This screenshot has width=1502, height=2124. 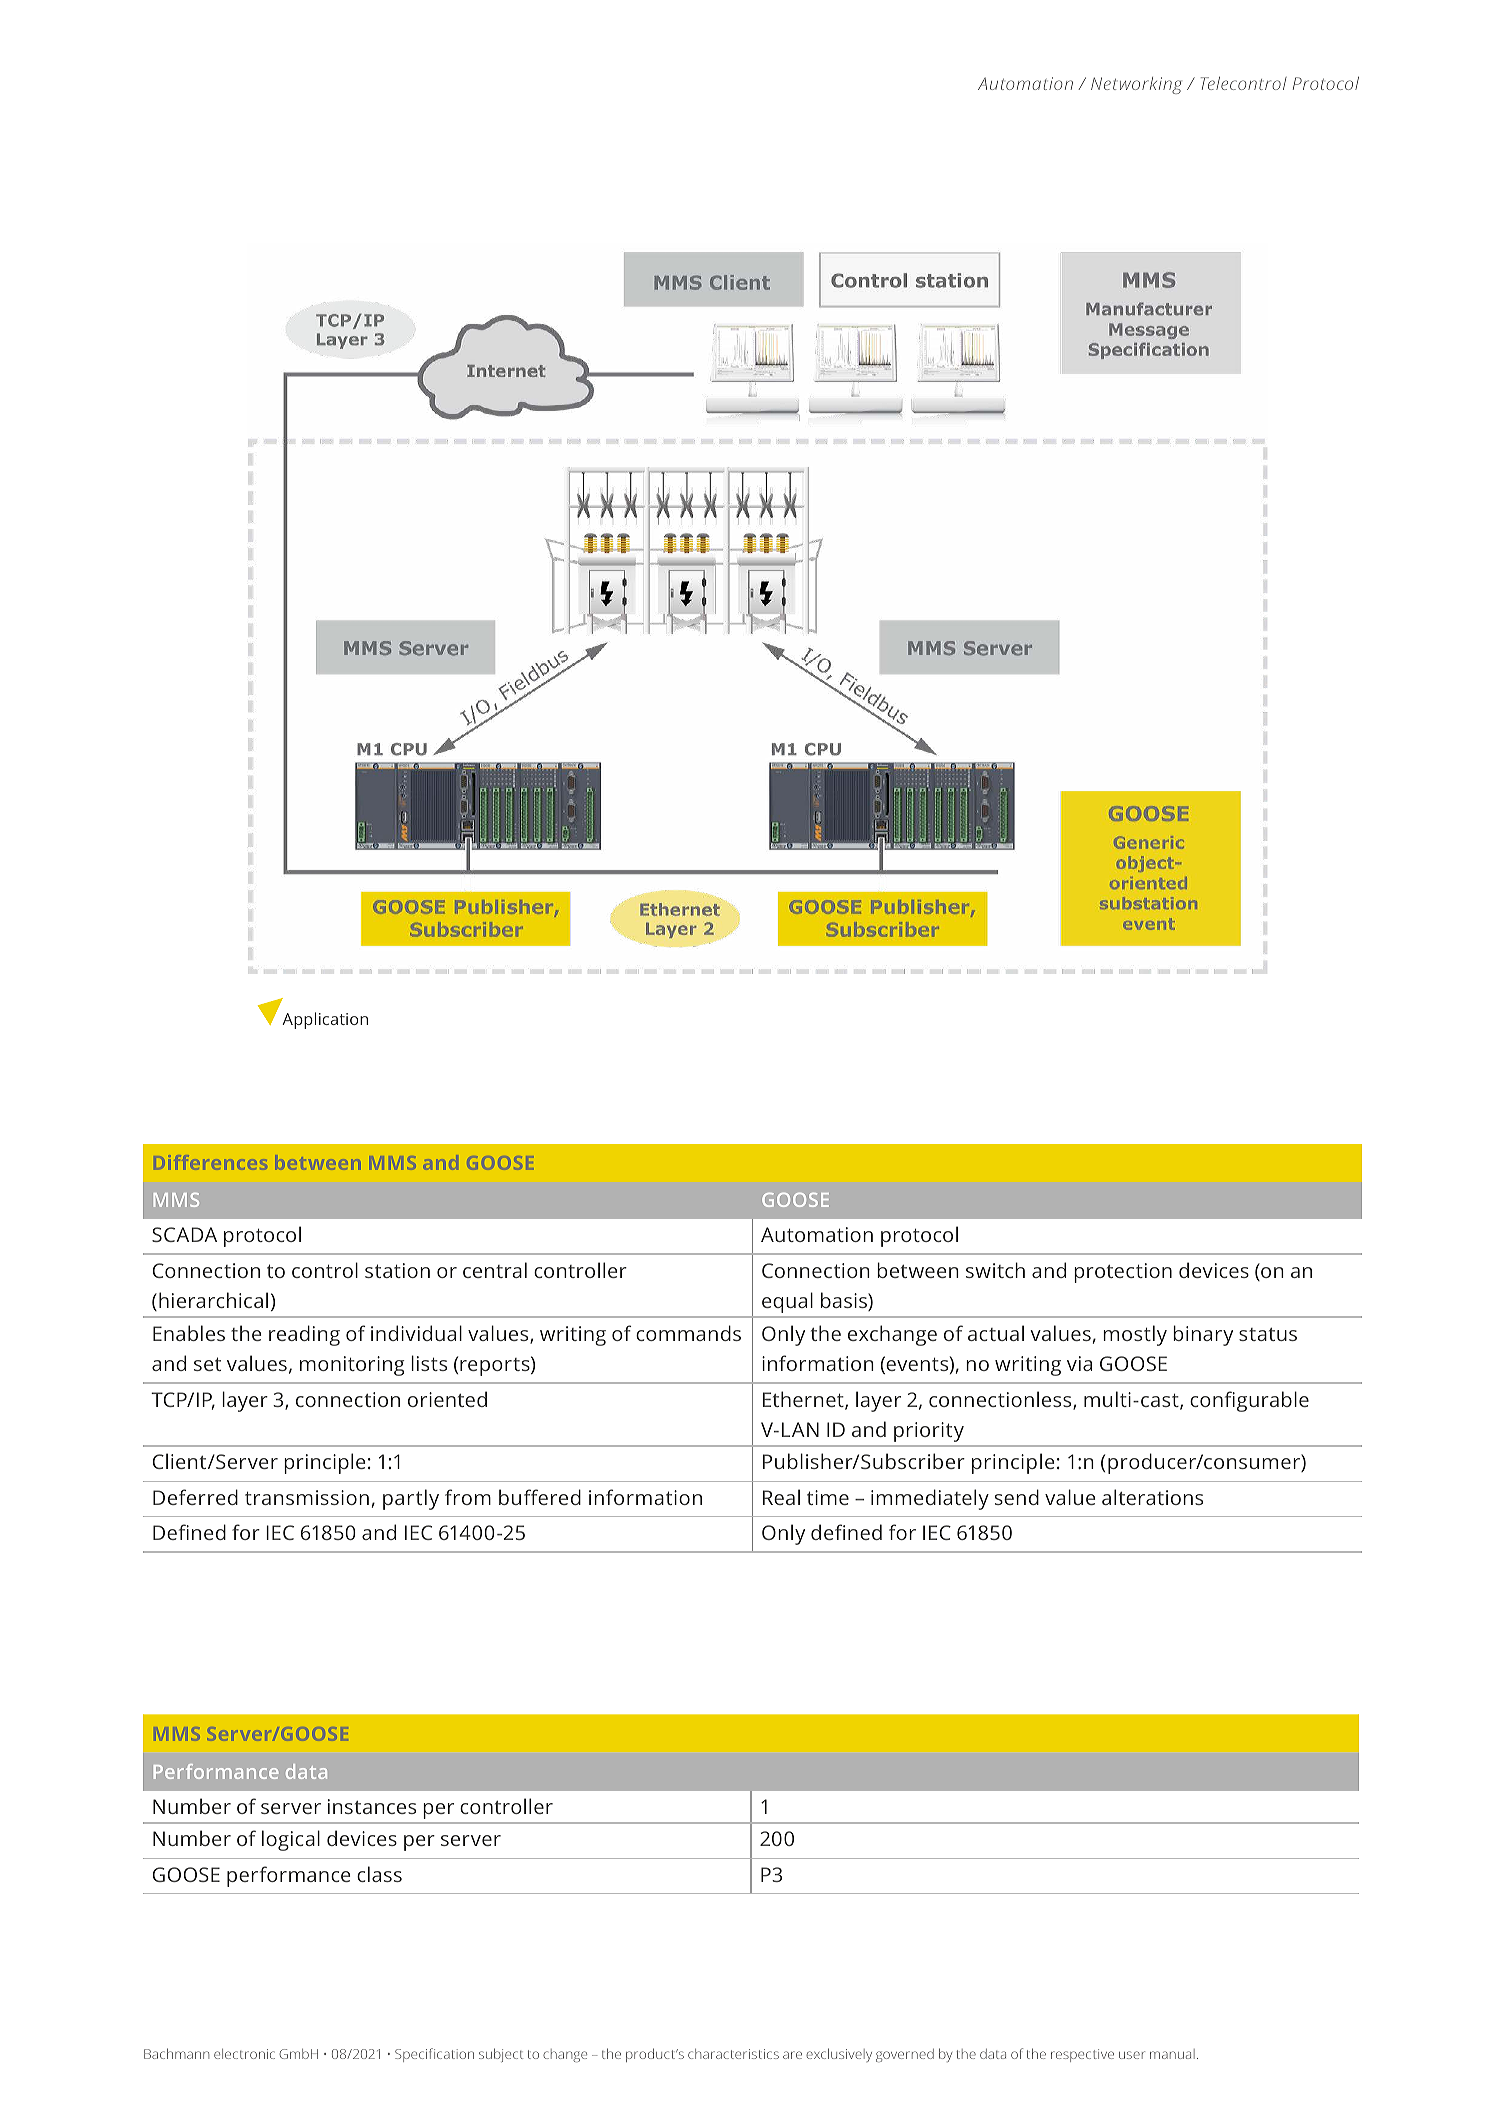 What do you see at coordinates (781, 1497) in the screenshot?
I see `Real` at bounding box center [781, 1497].
